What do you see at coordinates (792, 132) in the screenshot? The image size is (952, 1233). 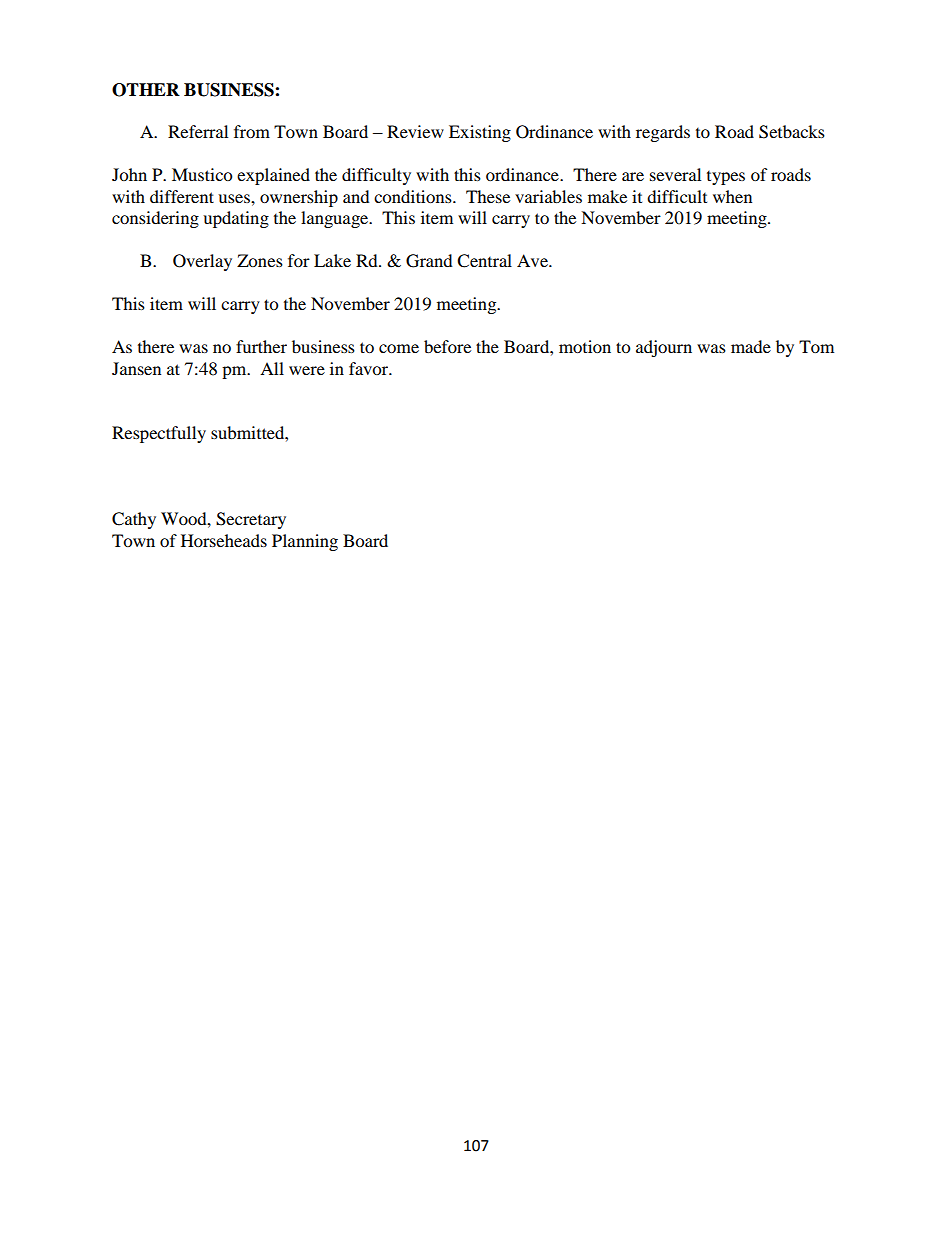 I see `Setbacks` at bounding box center [792, 132].
